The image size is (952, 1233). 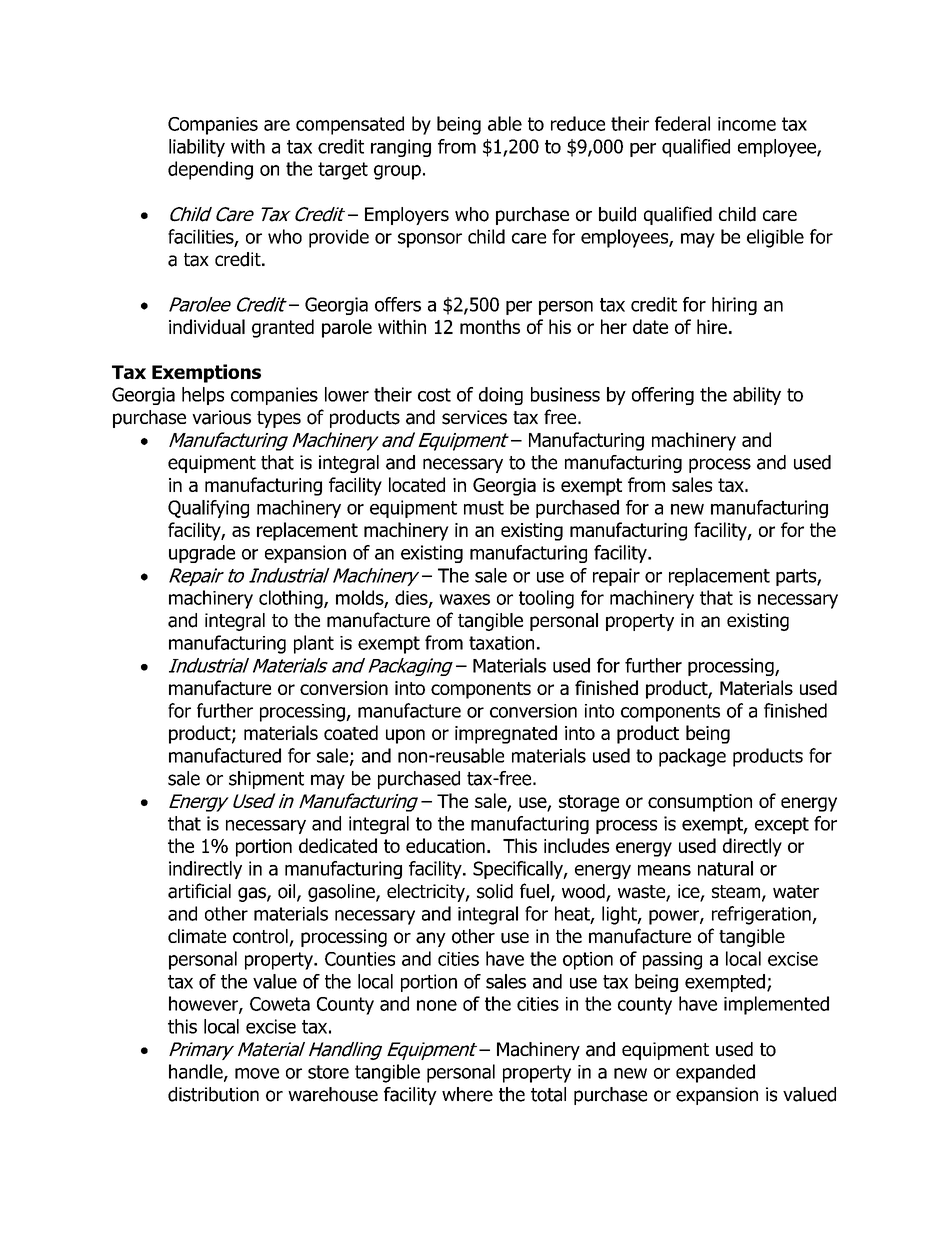 What do you see at coordinates (292, 599) in the page?
I see `clothing` at bounding box center [292, 599].
